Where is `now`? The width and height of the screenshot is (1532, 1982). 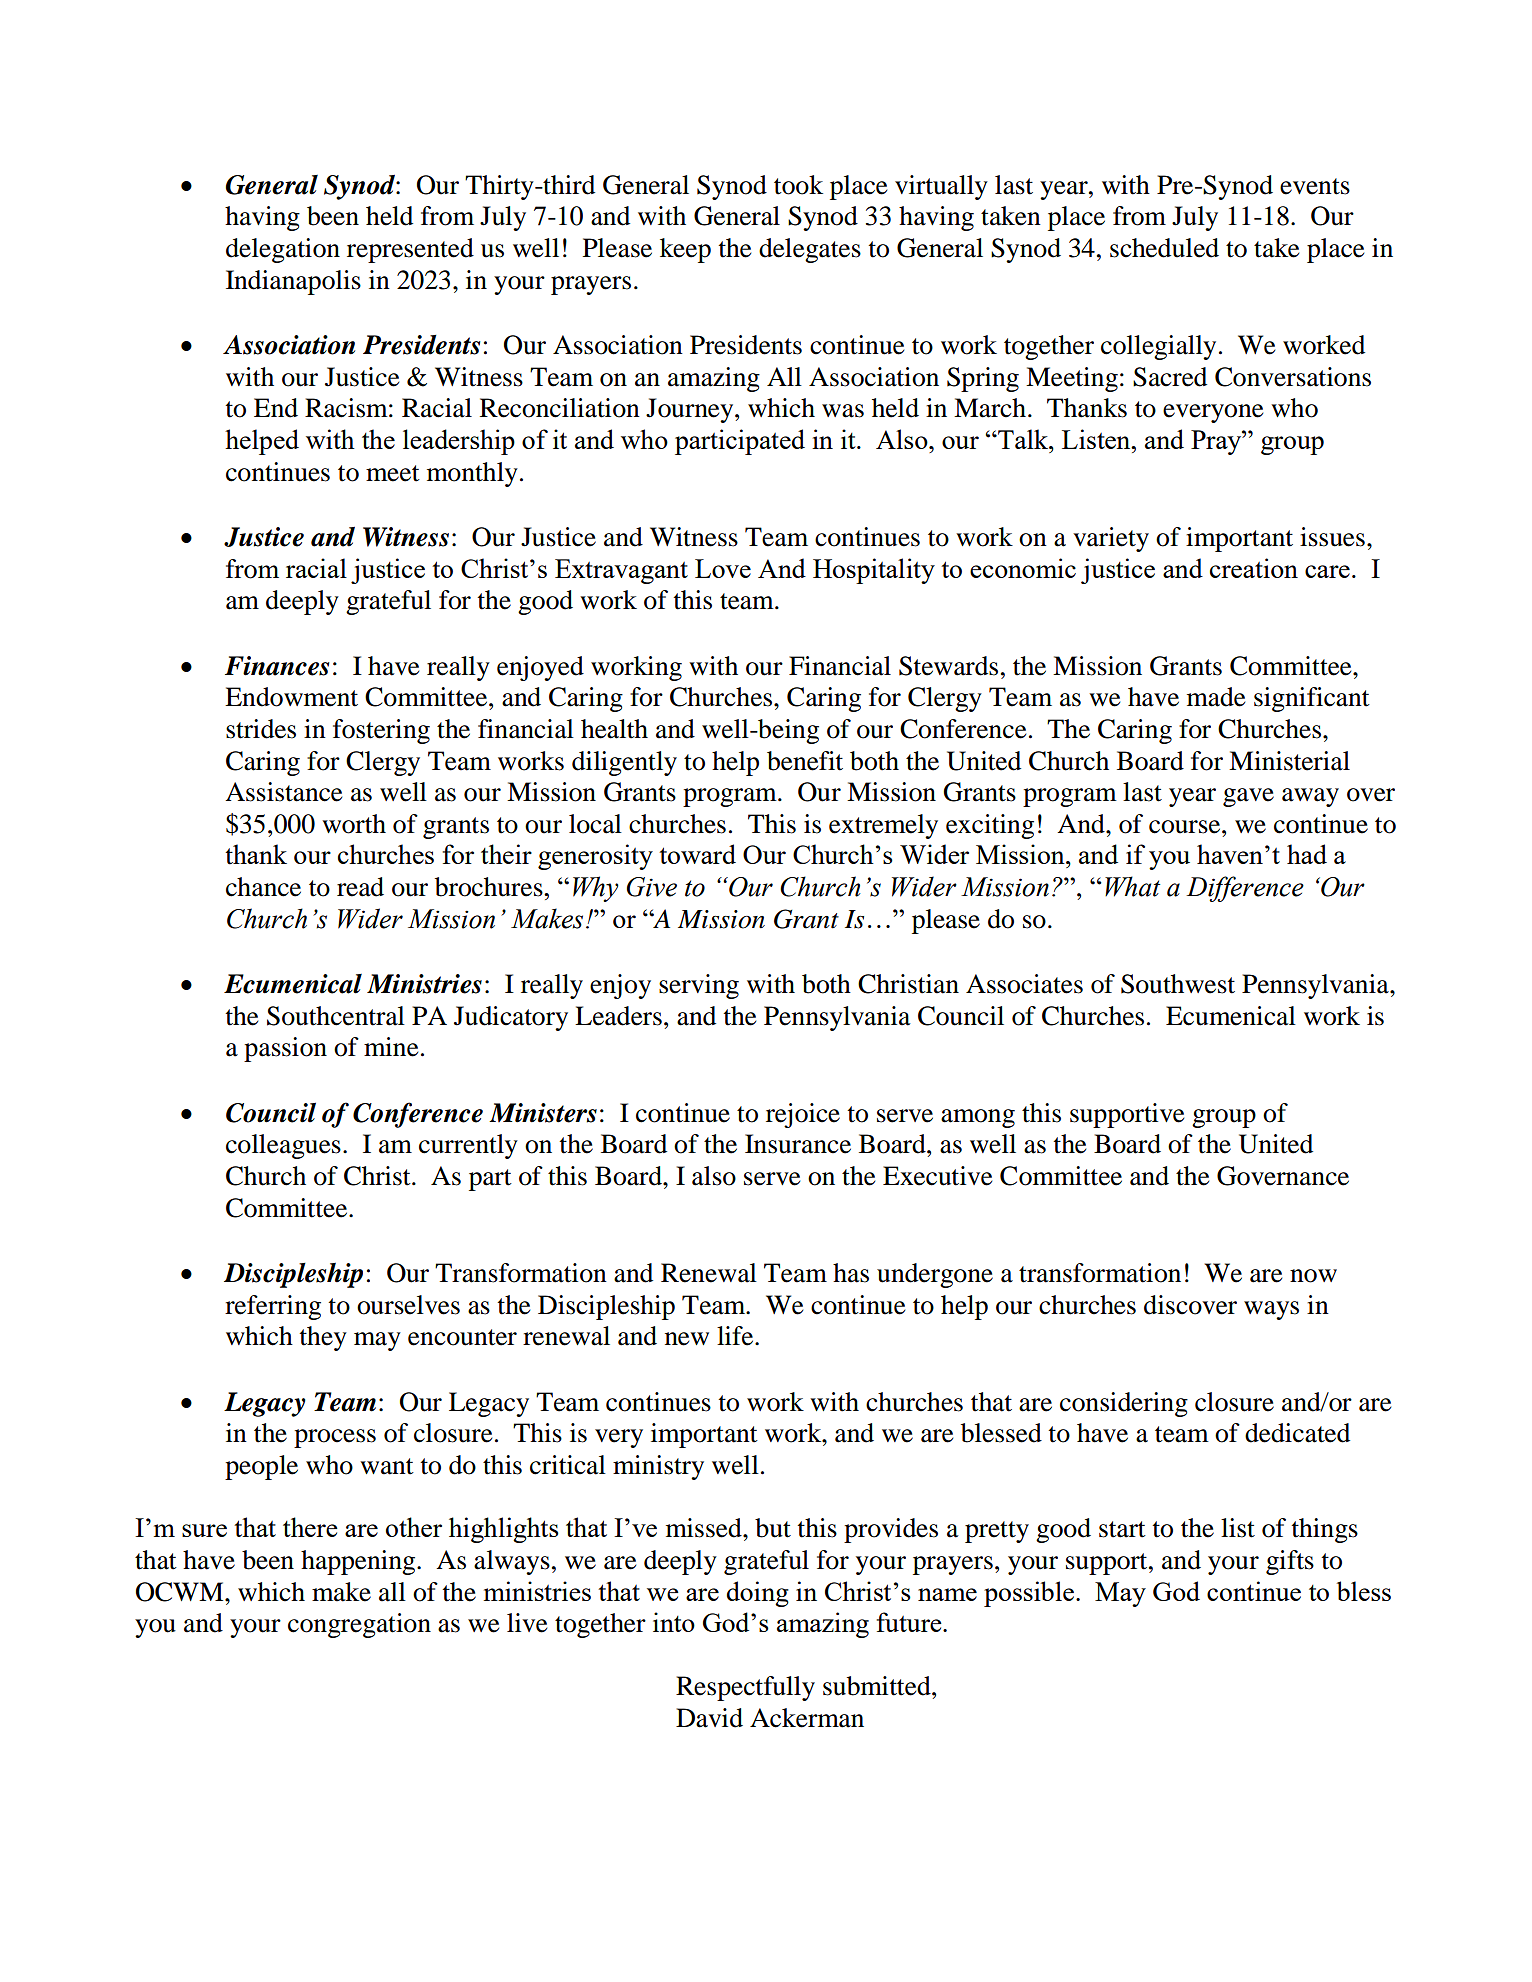
now is located at coordinates (1313, 1276).
